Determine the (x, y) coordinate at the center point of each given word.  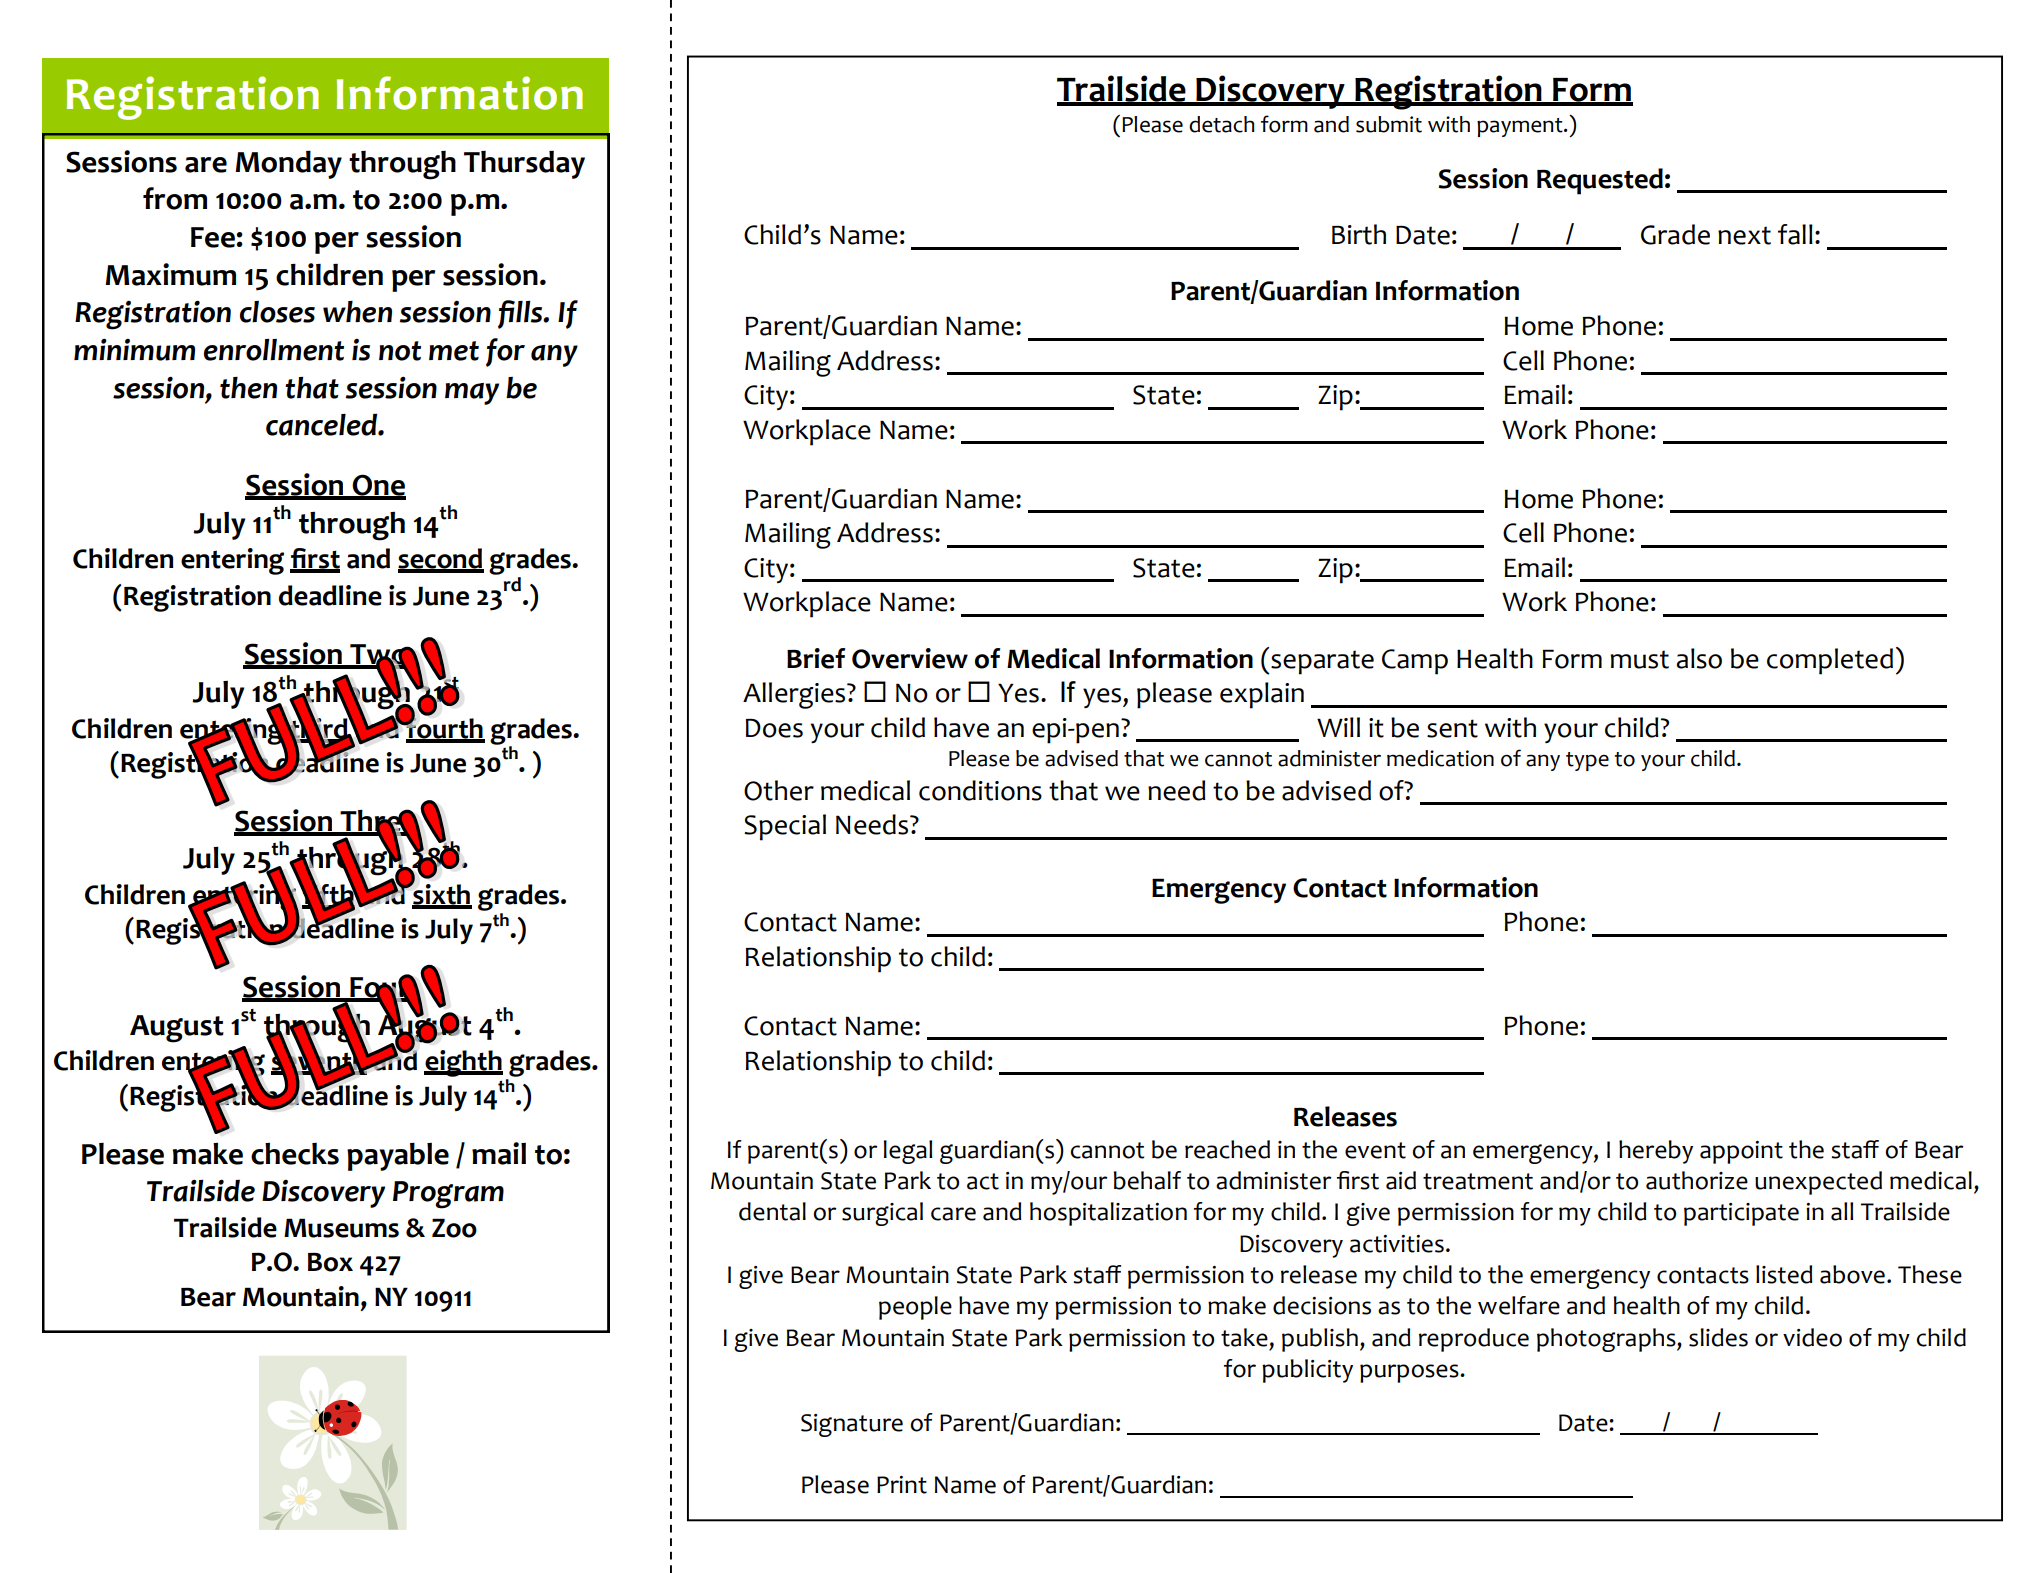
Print (902, 1485)
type (1587, 761)
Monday (288, 164)
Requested (1600, 181)
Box (330, 1262)
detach (1222, 124)
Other (779, 790)
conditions (980, 790)
